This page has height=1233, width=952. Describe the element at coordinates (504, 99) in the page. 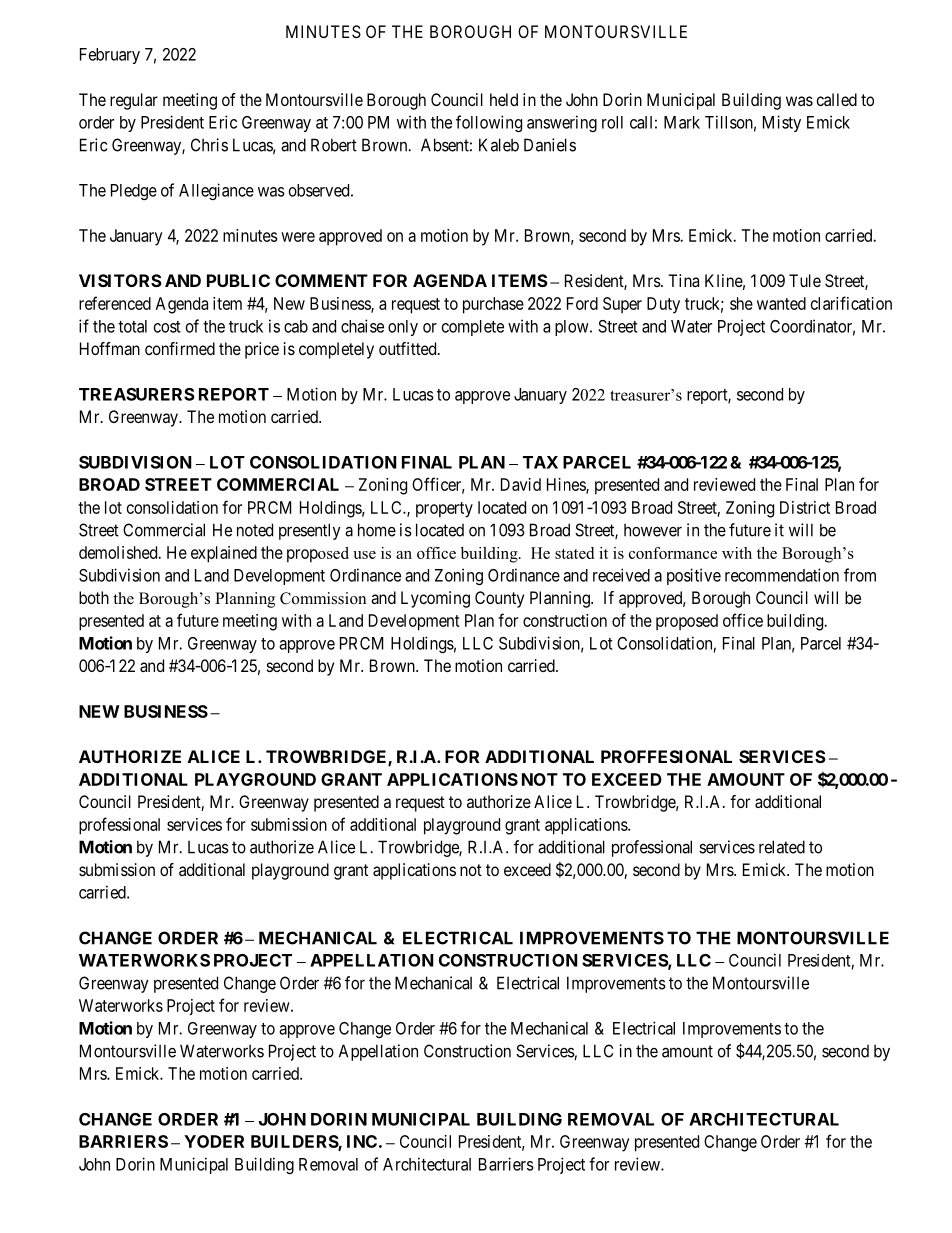

I see `held` at that location.
